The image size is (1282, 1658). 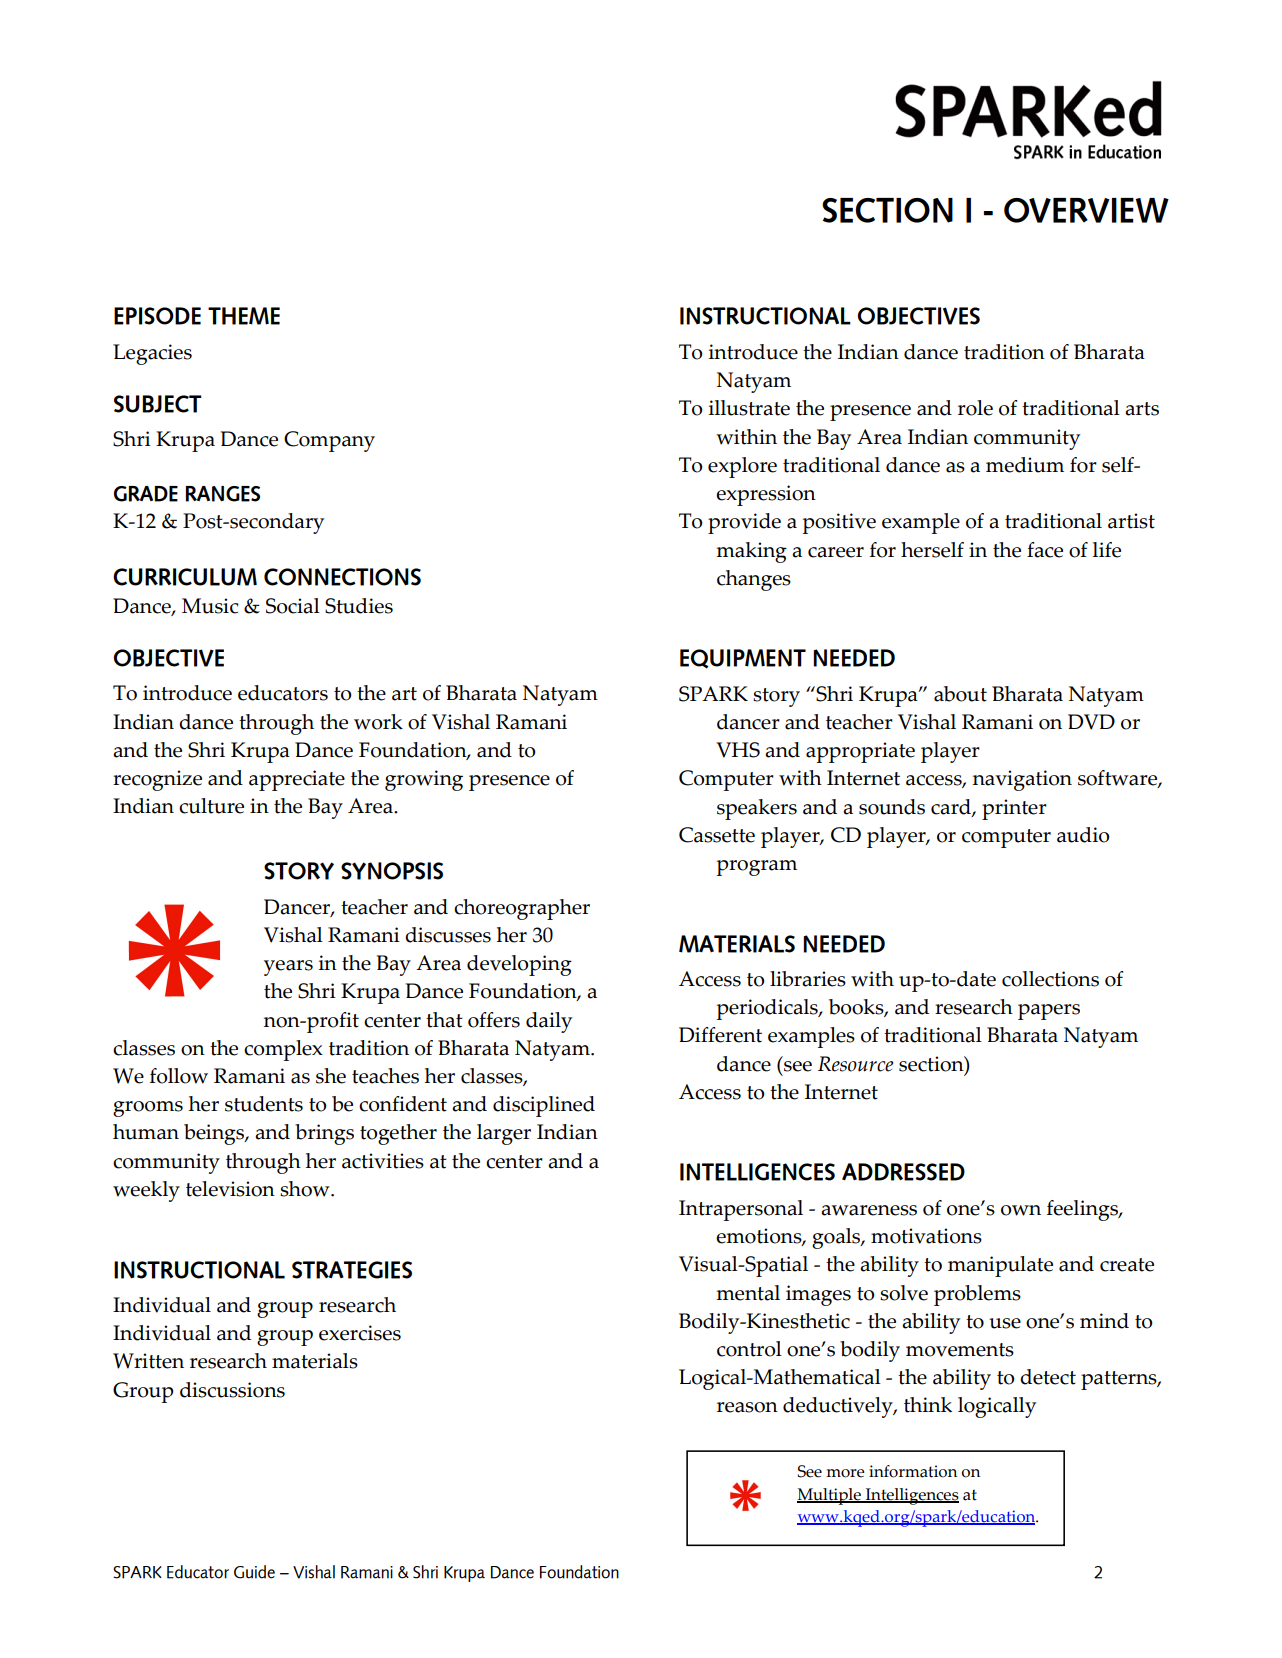 I want to click on Cassette, so click(x=717, y=835).
